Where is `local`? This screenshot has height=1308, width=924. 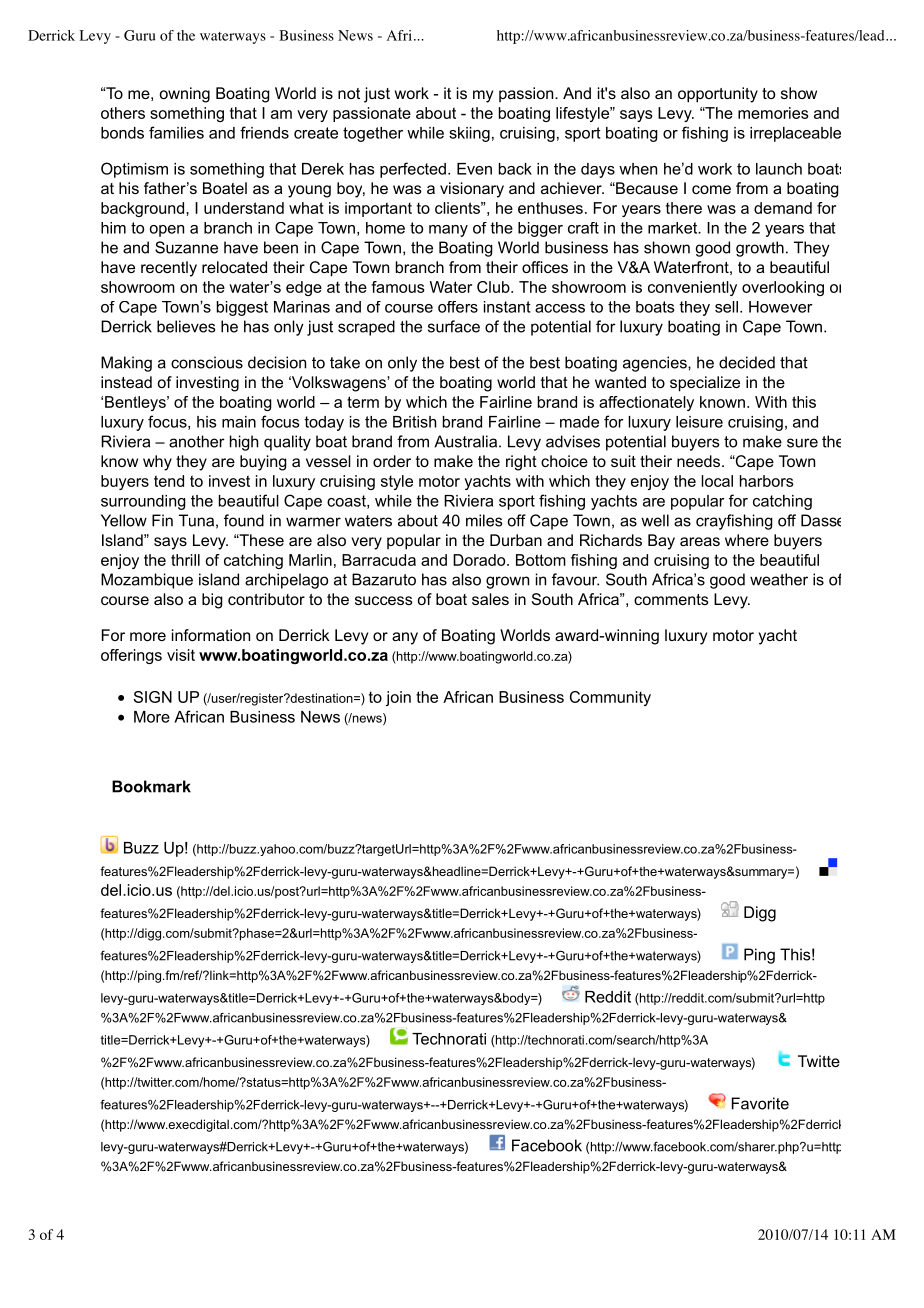
local is located at coordinates (717, 481).
